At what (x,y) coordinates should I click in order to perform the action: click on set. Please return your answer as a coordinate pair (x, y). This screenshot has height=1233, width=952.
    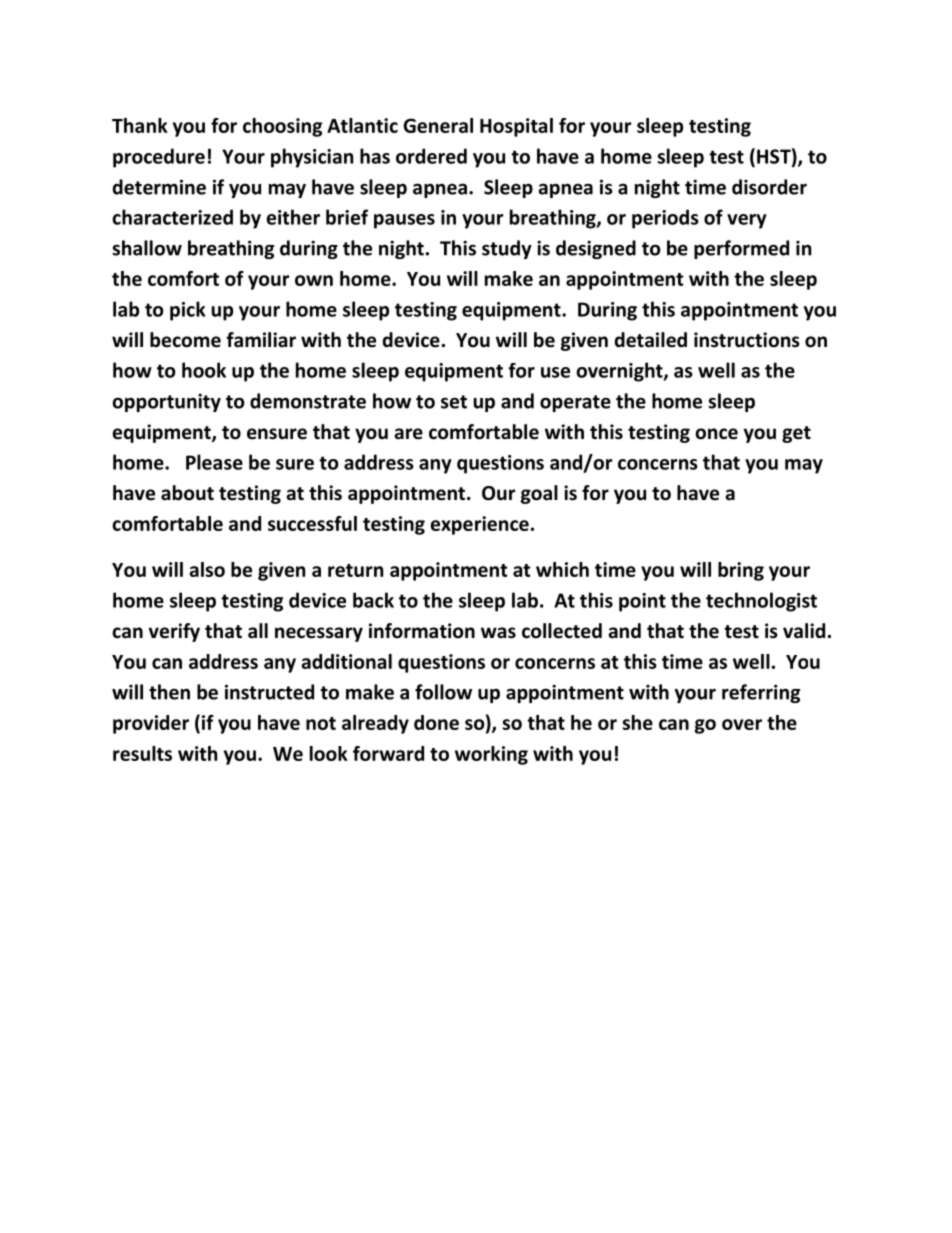
    Looking at the image, I should click on (454, 402).
